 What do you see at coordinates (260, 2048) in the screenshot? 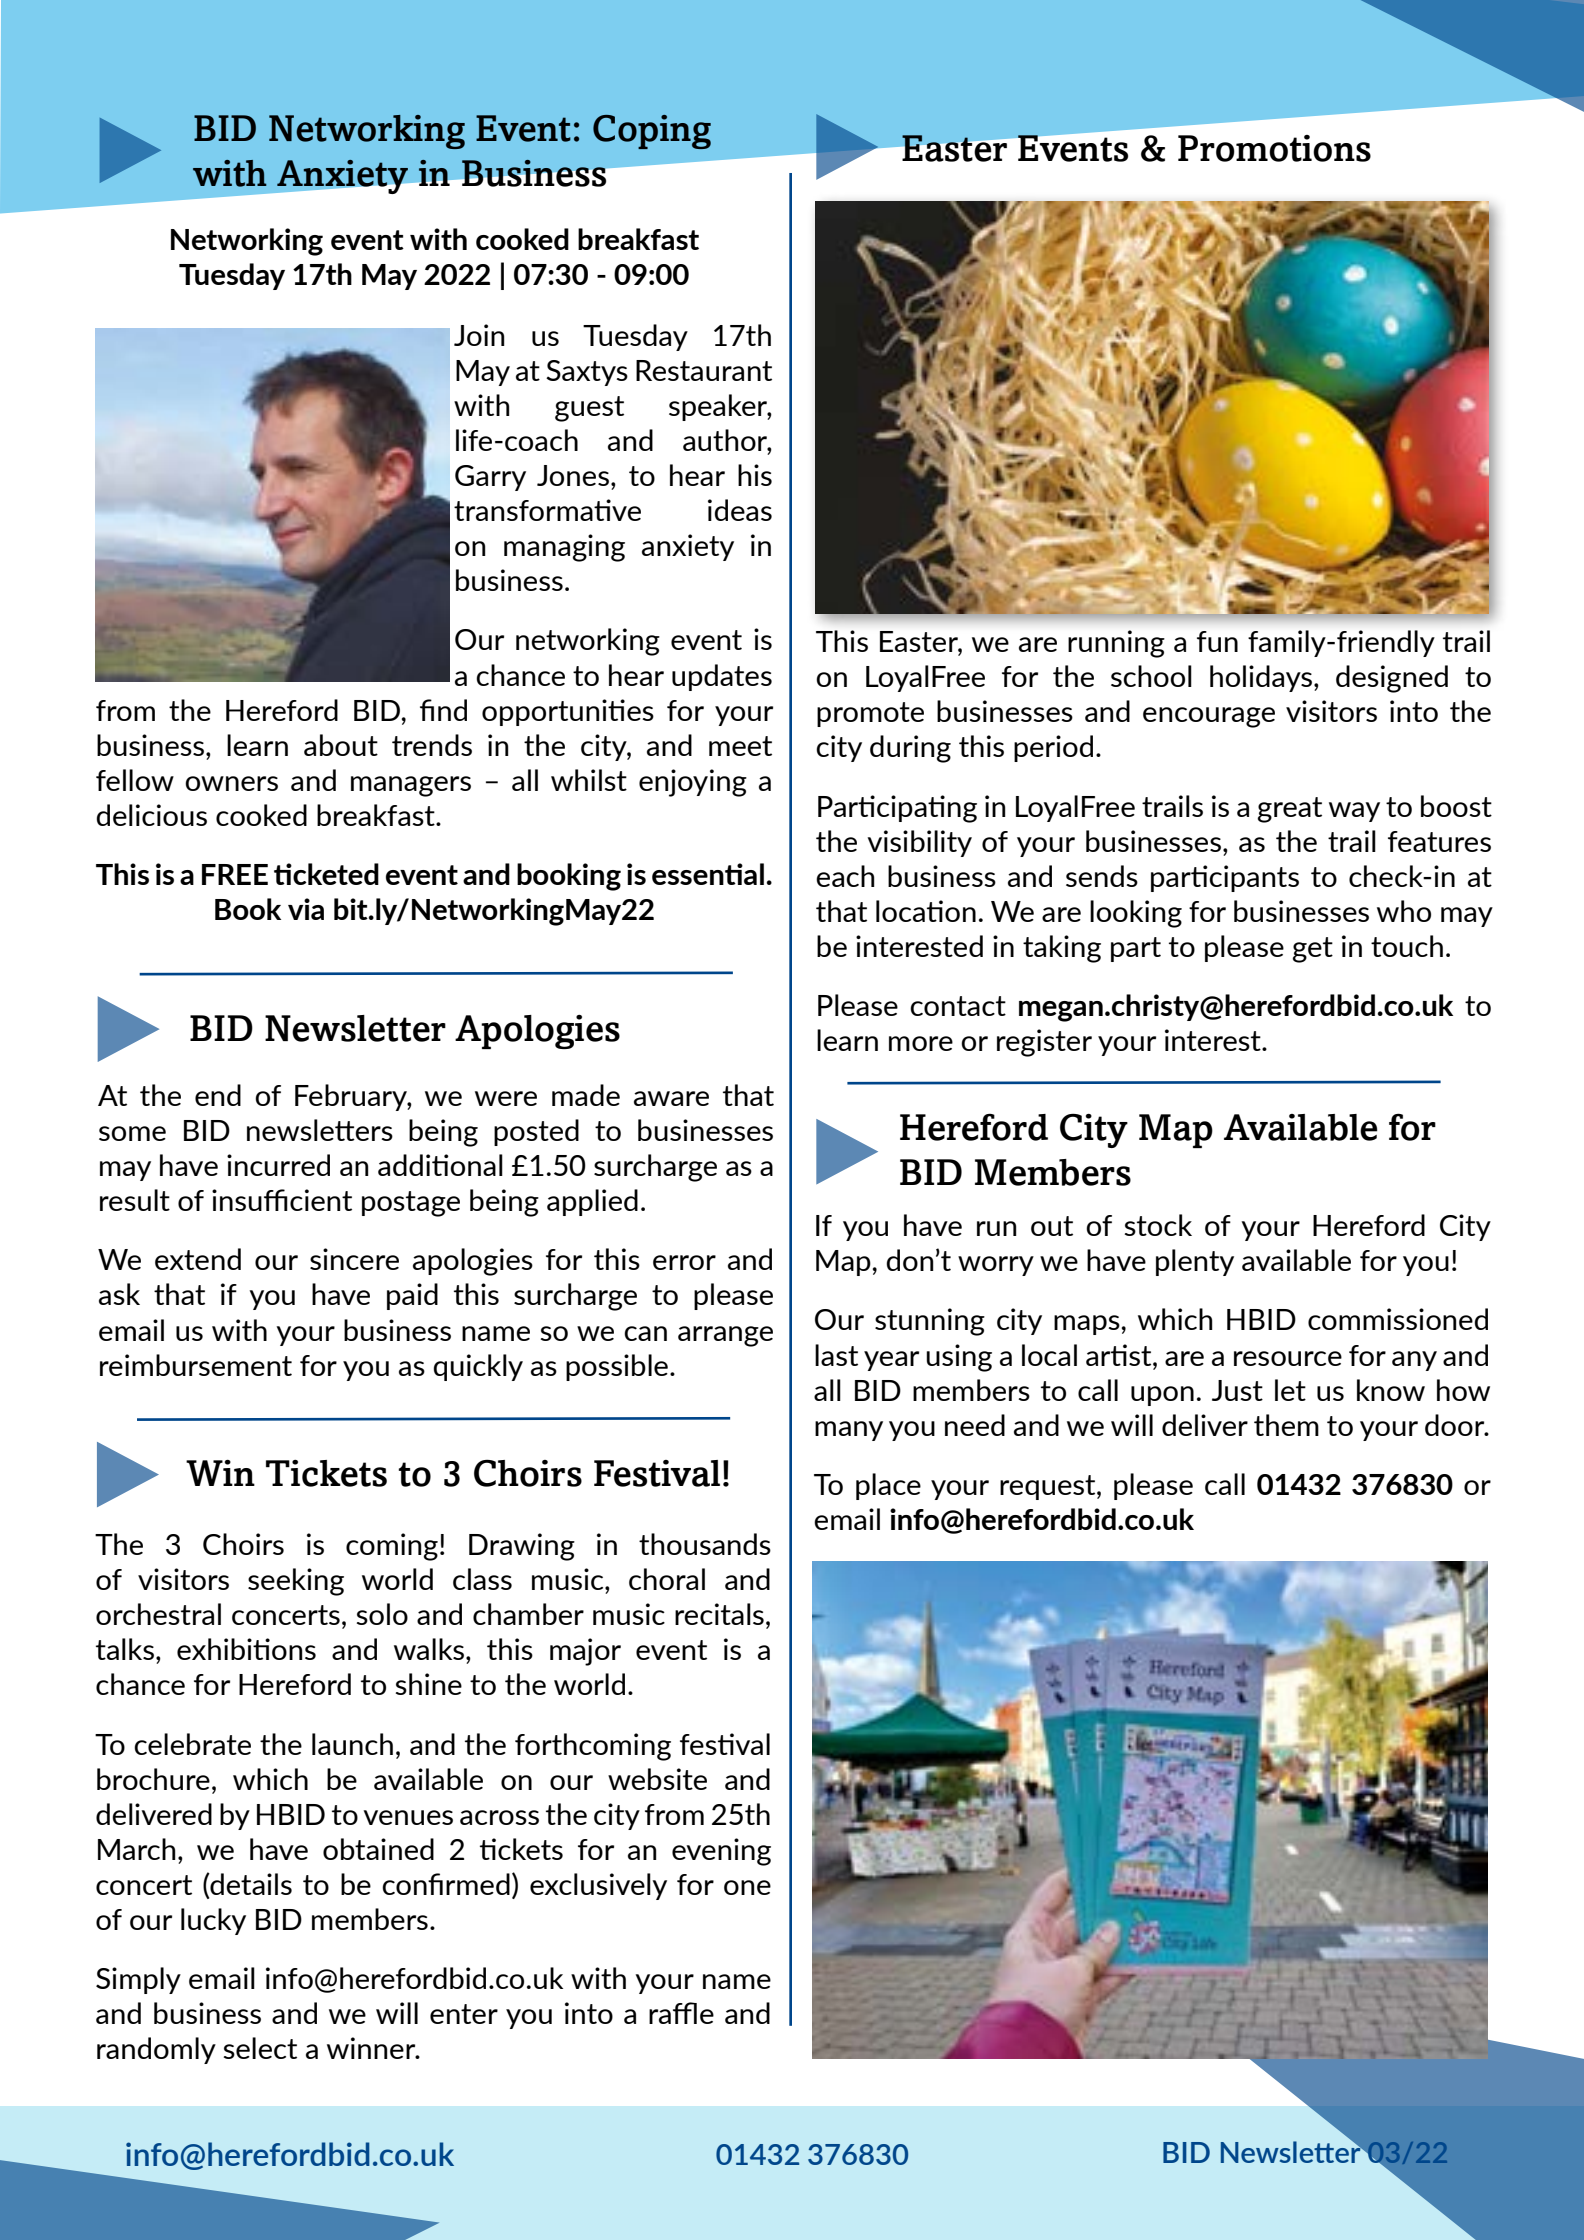
I see `select` at bounding box center [260, 2048].
